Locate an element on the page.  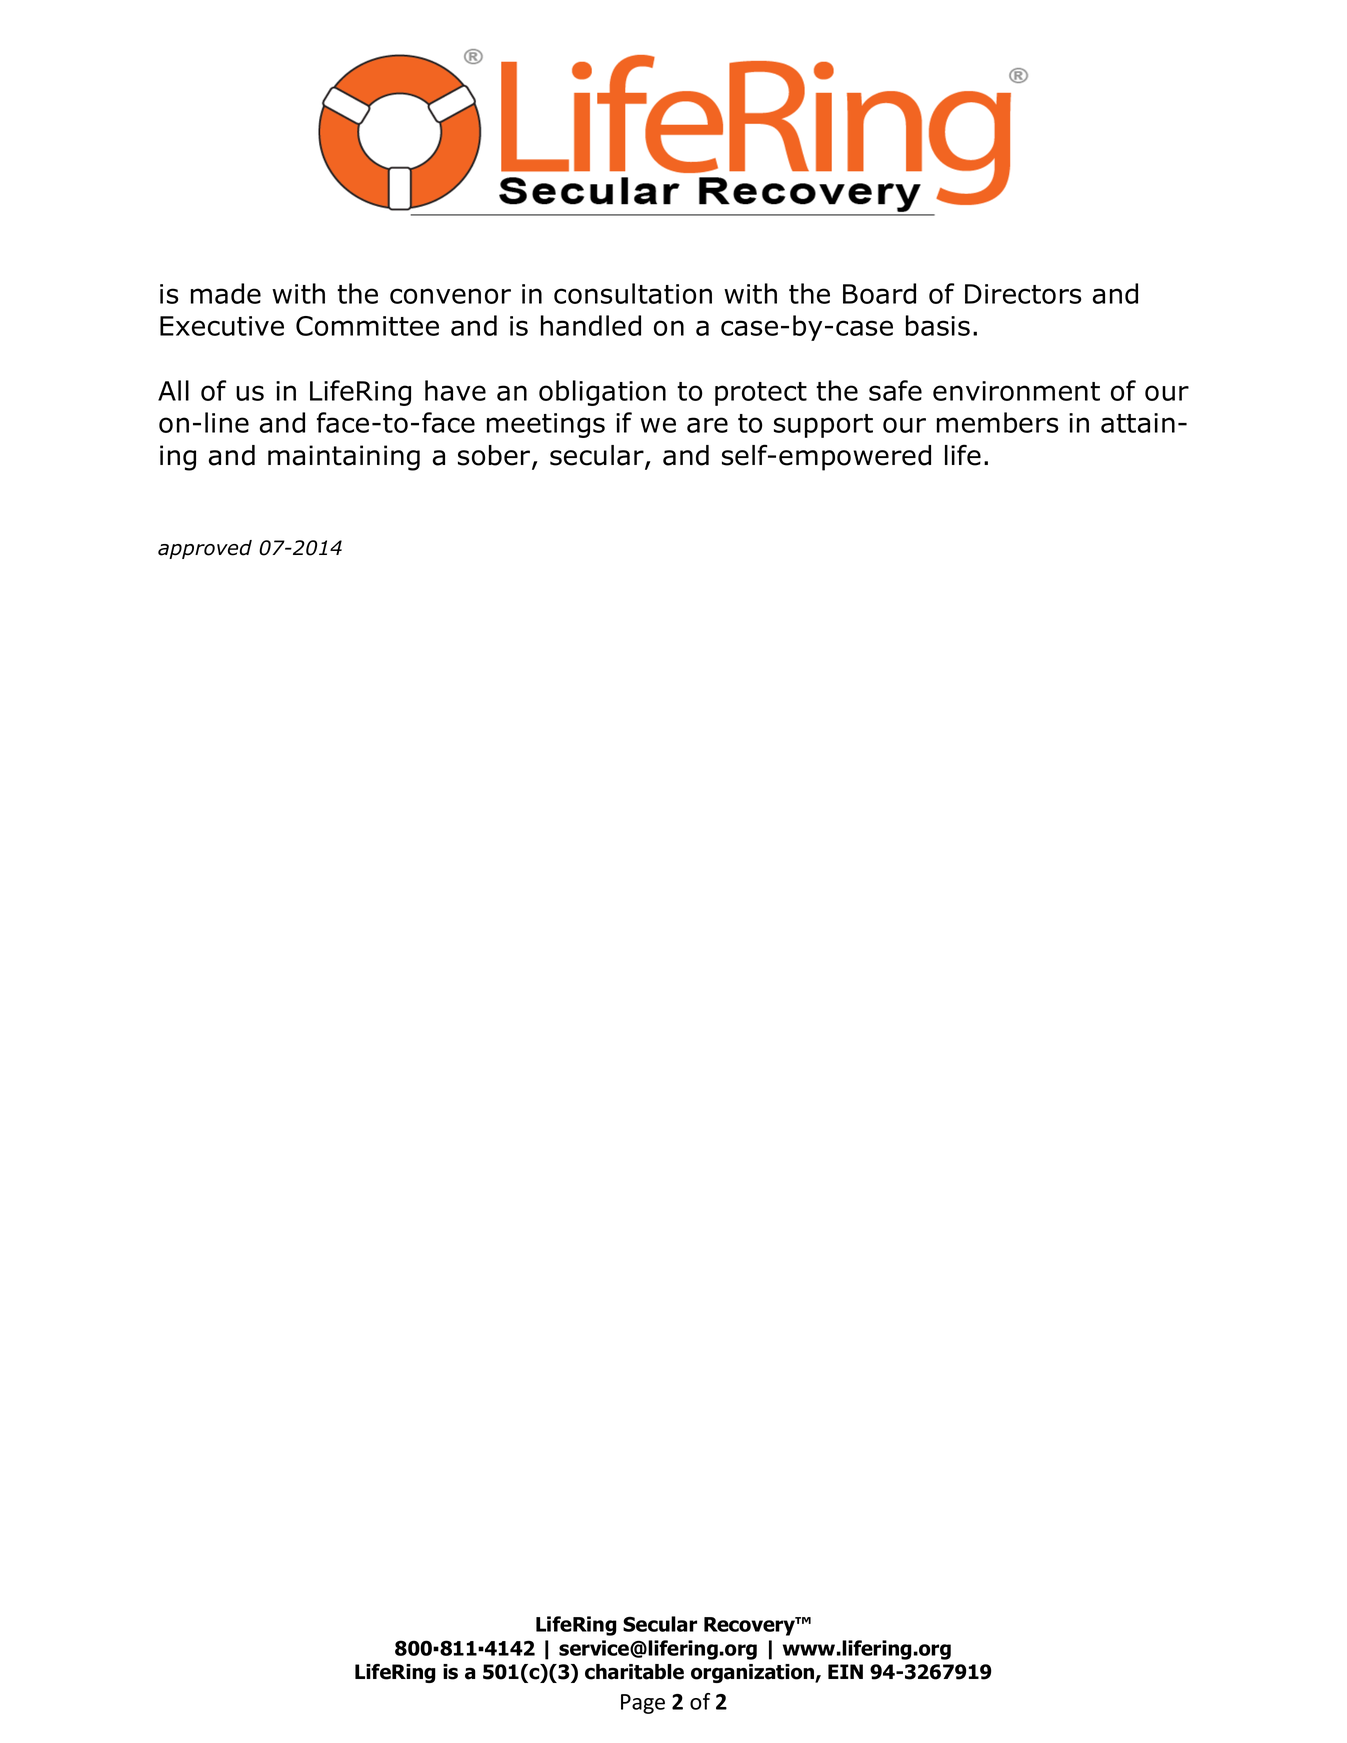
handled is located at coordinates (591, 325).
